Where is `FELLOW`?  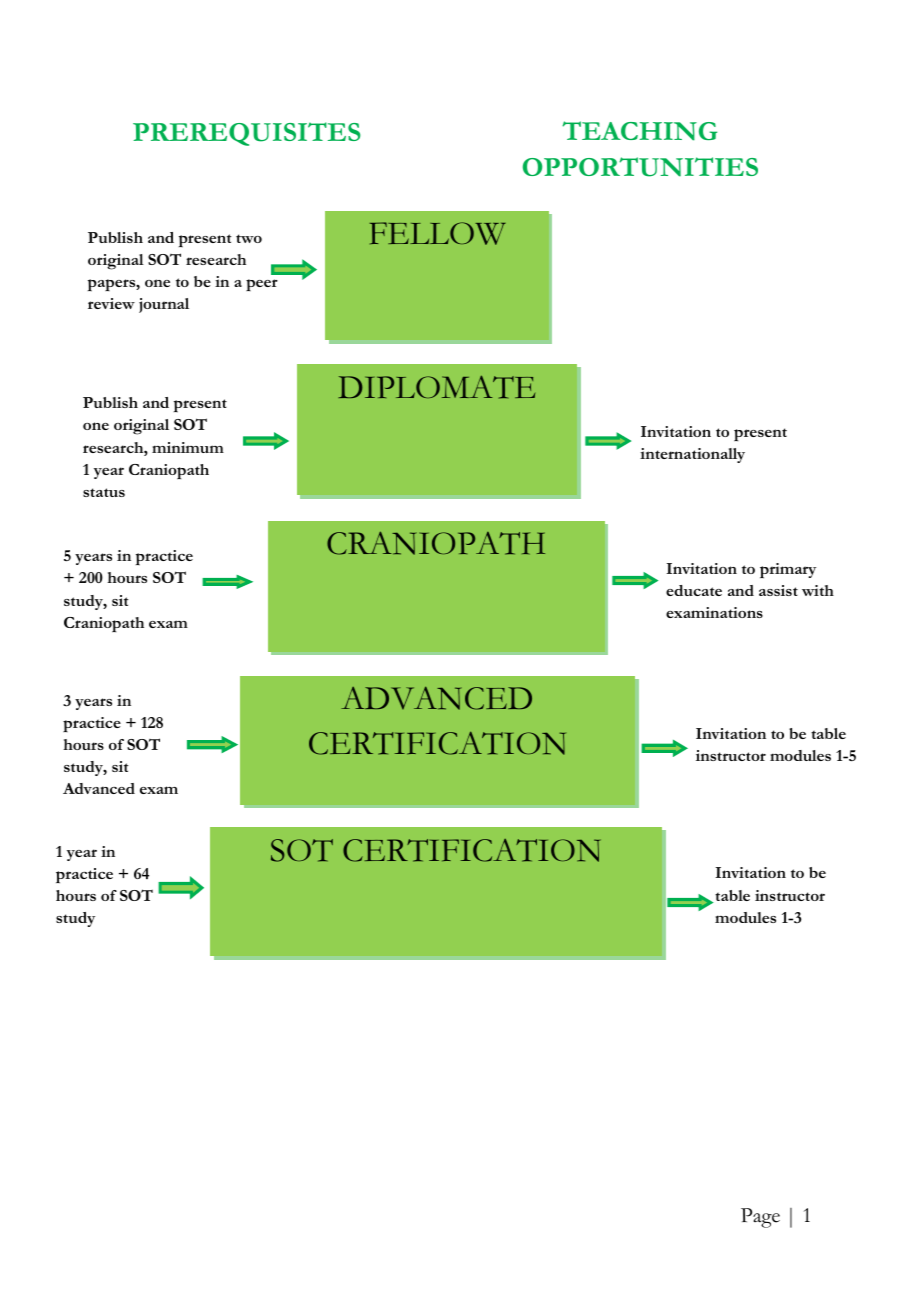 FELLOW is located at coordinates (438, 233).
